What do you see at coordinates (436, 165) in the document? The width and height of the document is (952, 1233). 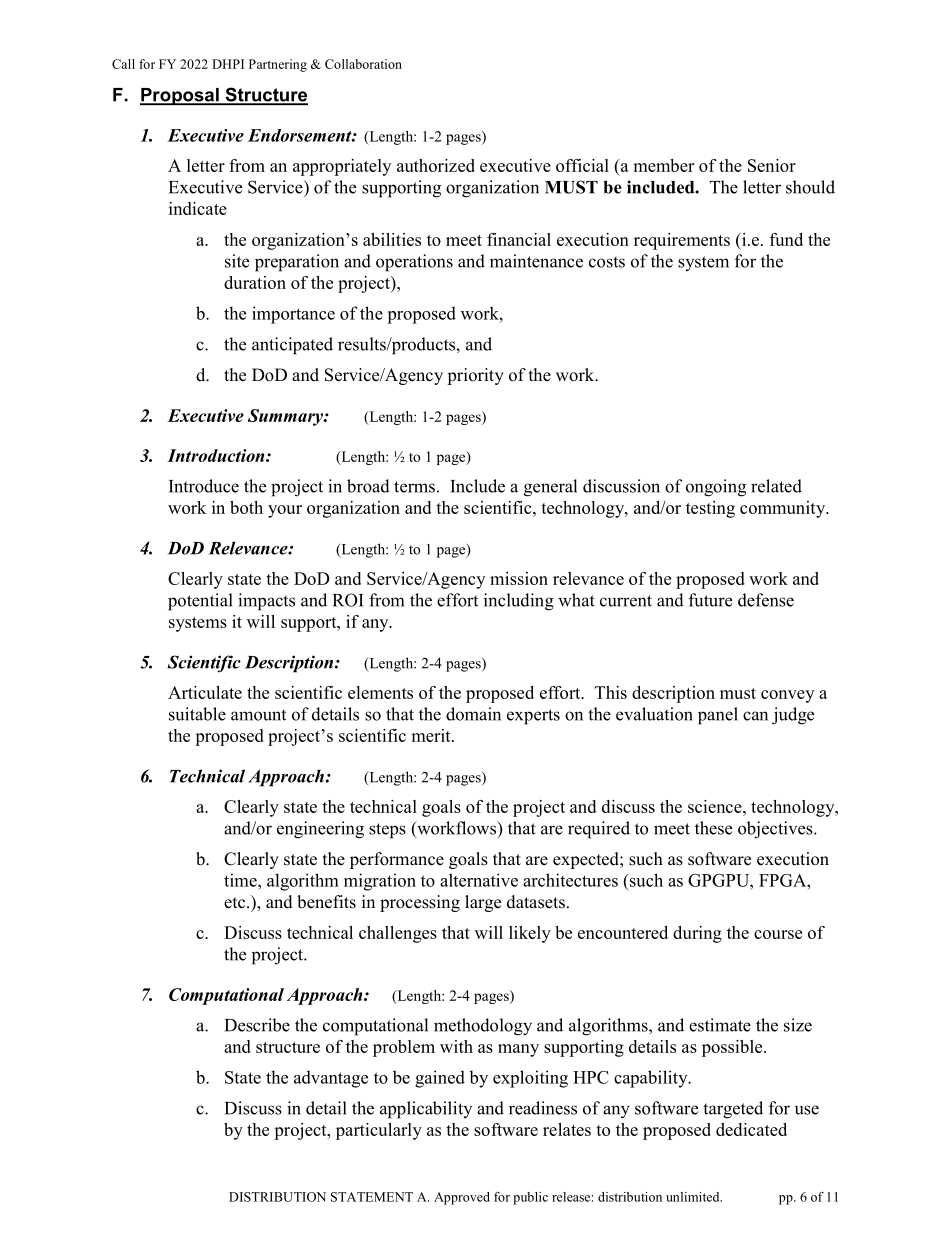 I see `authorized` at bounding box center [436, 165].
